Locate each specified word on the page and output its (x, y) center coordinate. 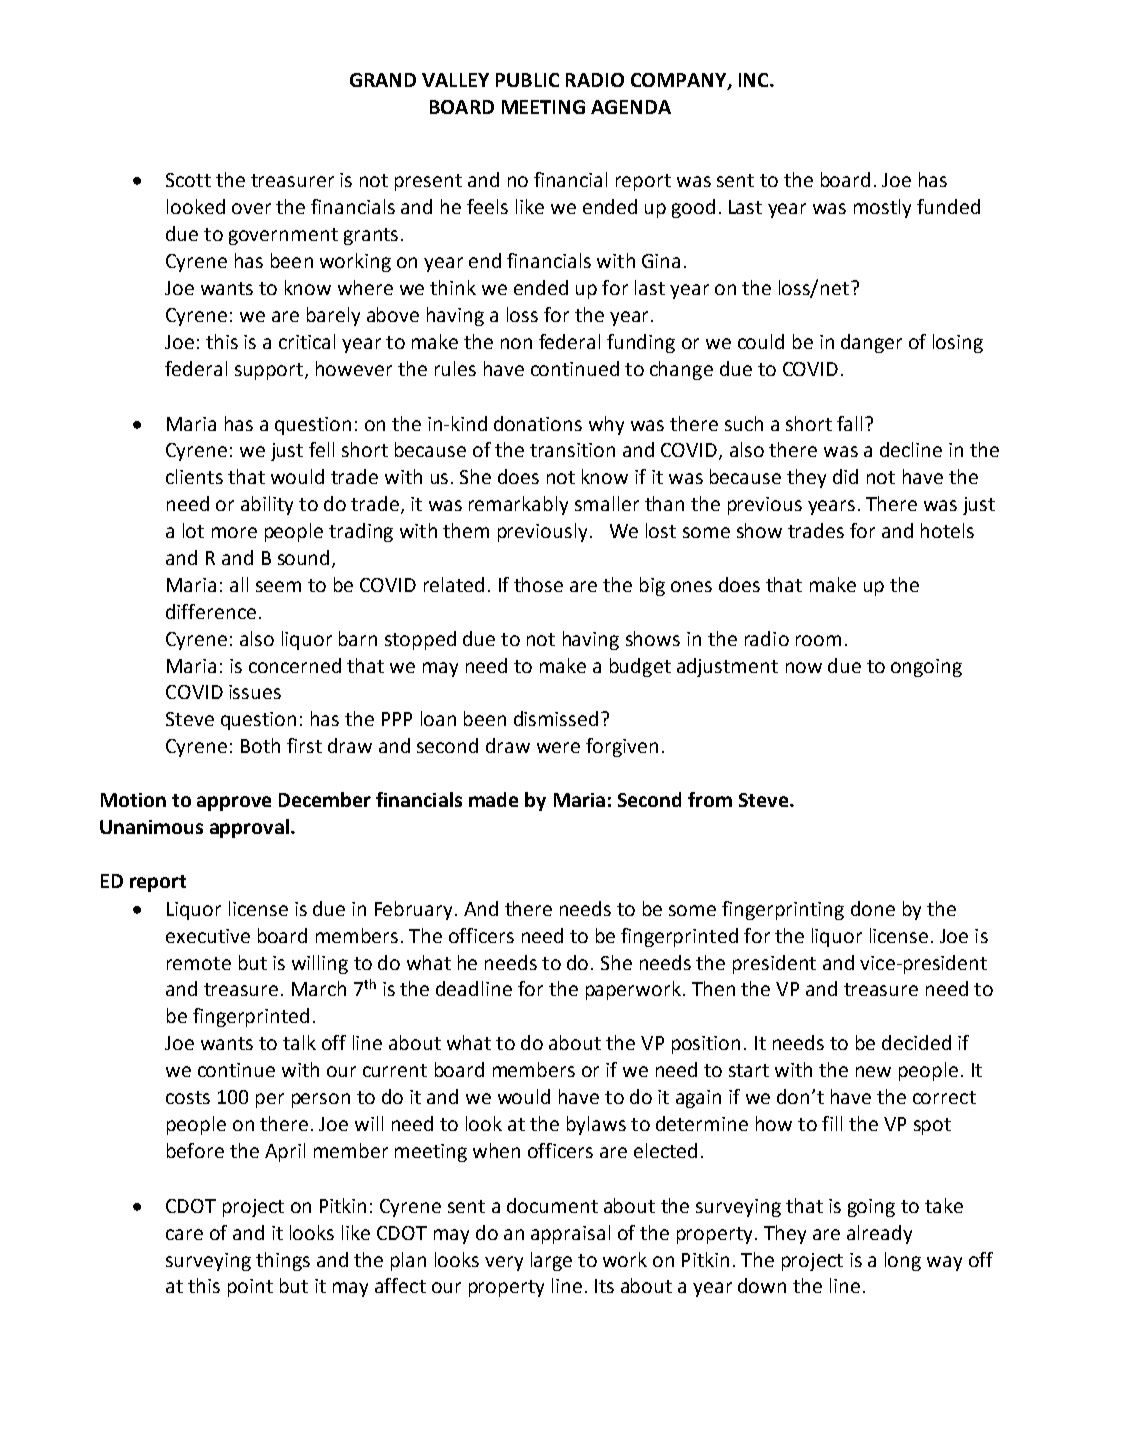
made (493, 799)
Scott (188, 180)
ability (267, 505)
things (283, 1261)
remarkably (518, 505)
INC (755, 80)
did (845, 476)
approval (249, 828)
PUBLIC (527, 80)
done (873, 908)
